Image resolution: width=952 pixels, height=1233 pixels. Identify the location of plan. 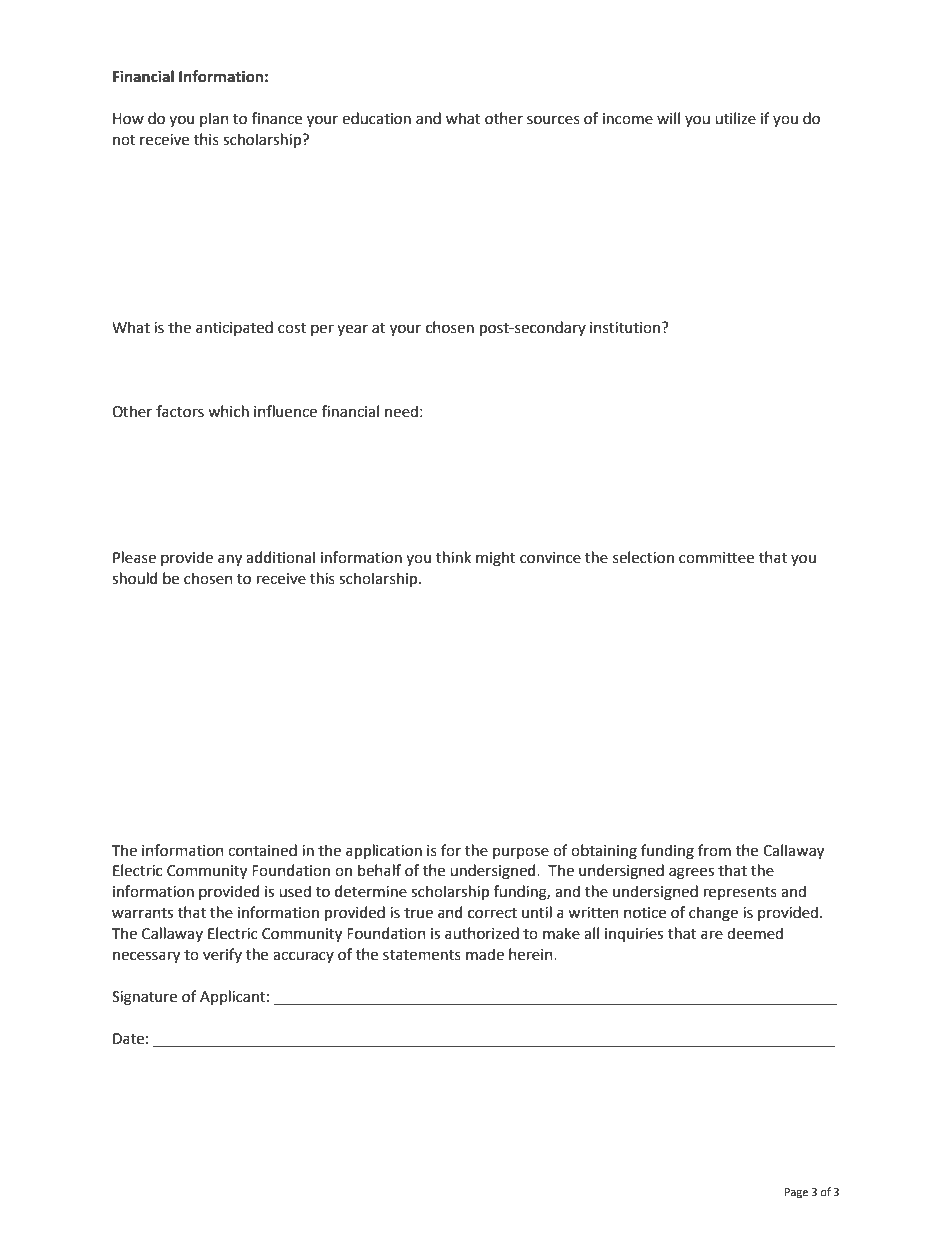
(214, 119).
